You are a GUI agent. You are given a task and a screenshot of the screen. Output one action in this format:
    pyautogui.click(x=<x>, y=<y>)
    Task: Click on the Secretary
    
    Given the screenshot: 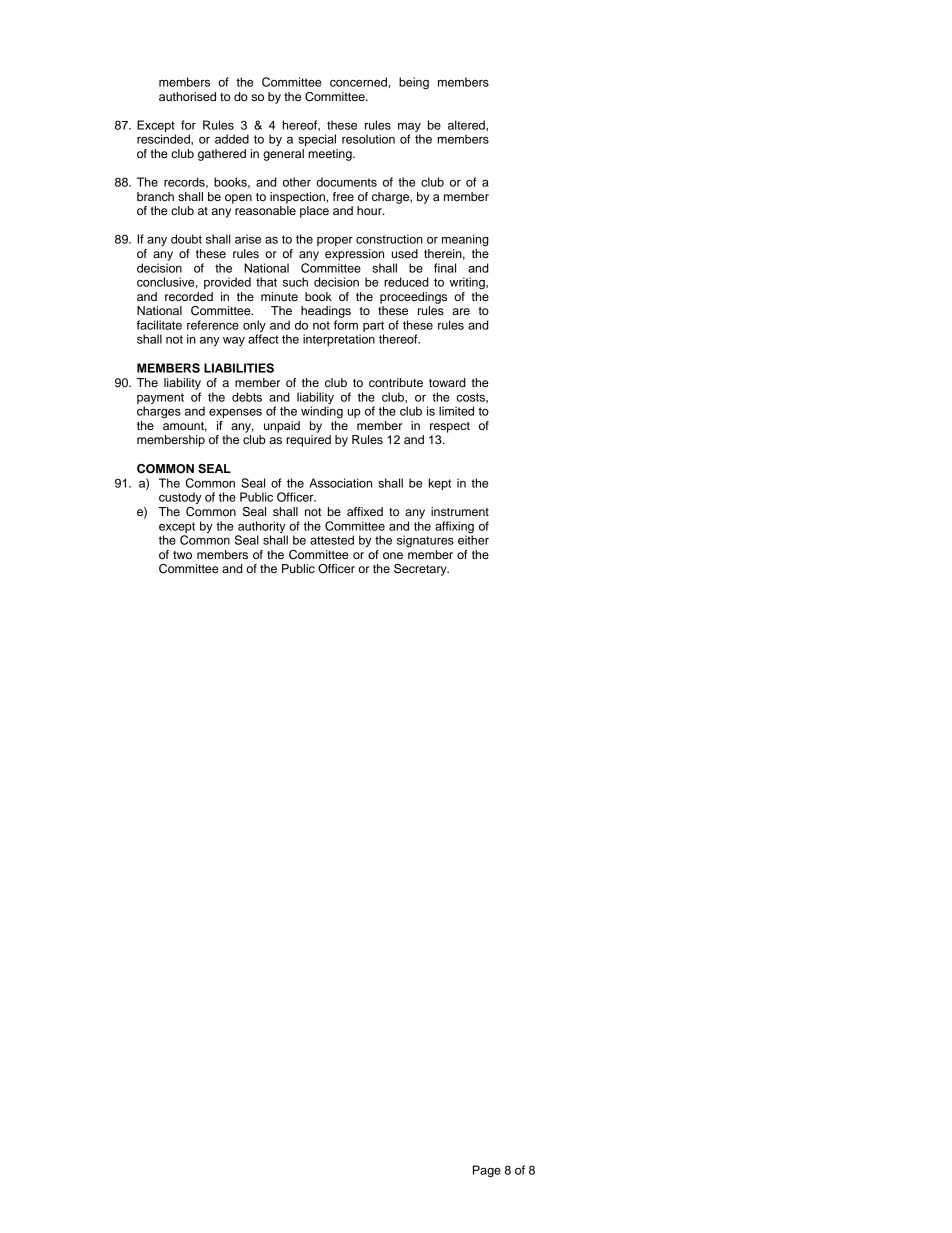 What is the action you would take?
    pyautogui.click(x=421, y=570)
